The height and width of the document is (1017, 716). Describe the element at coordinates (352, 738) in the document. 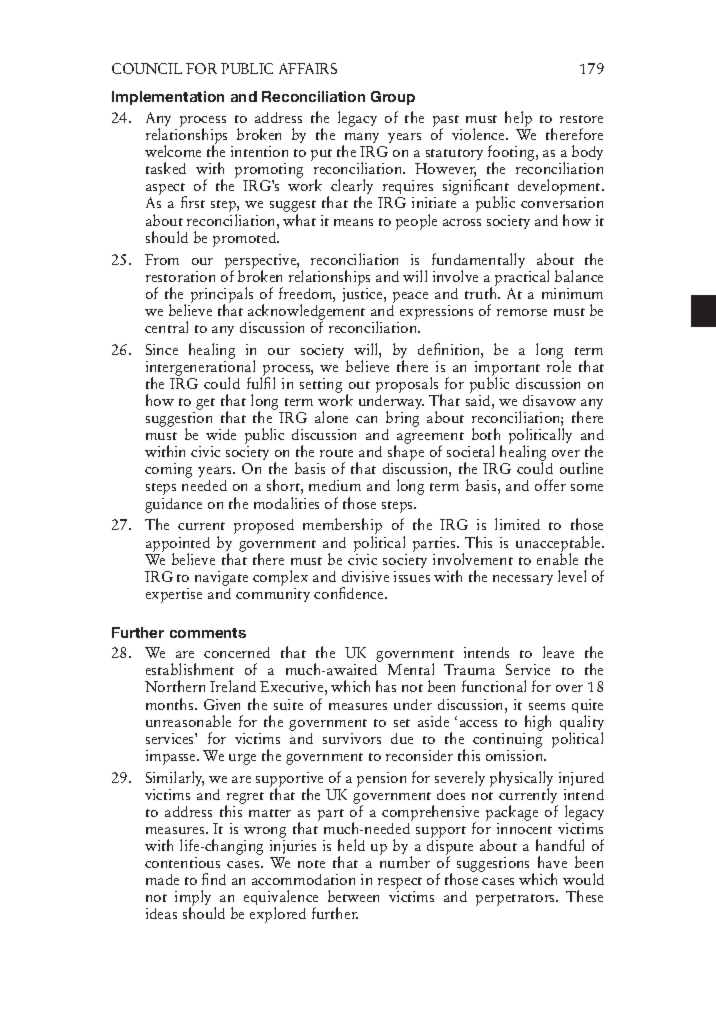

I see `survivors` at that location.
